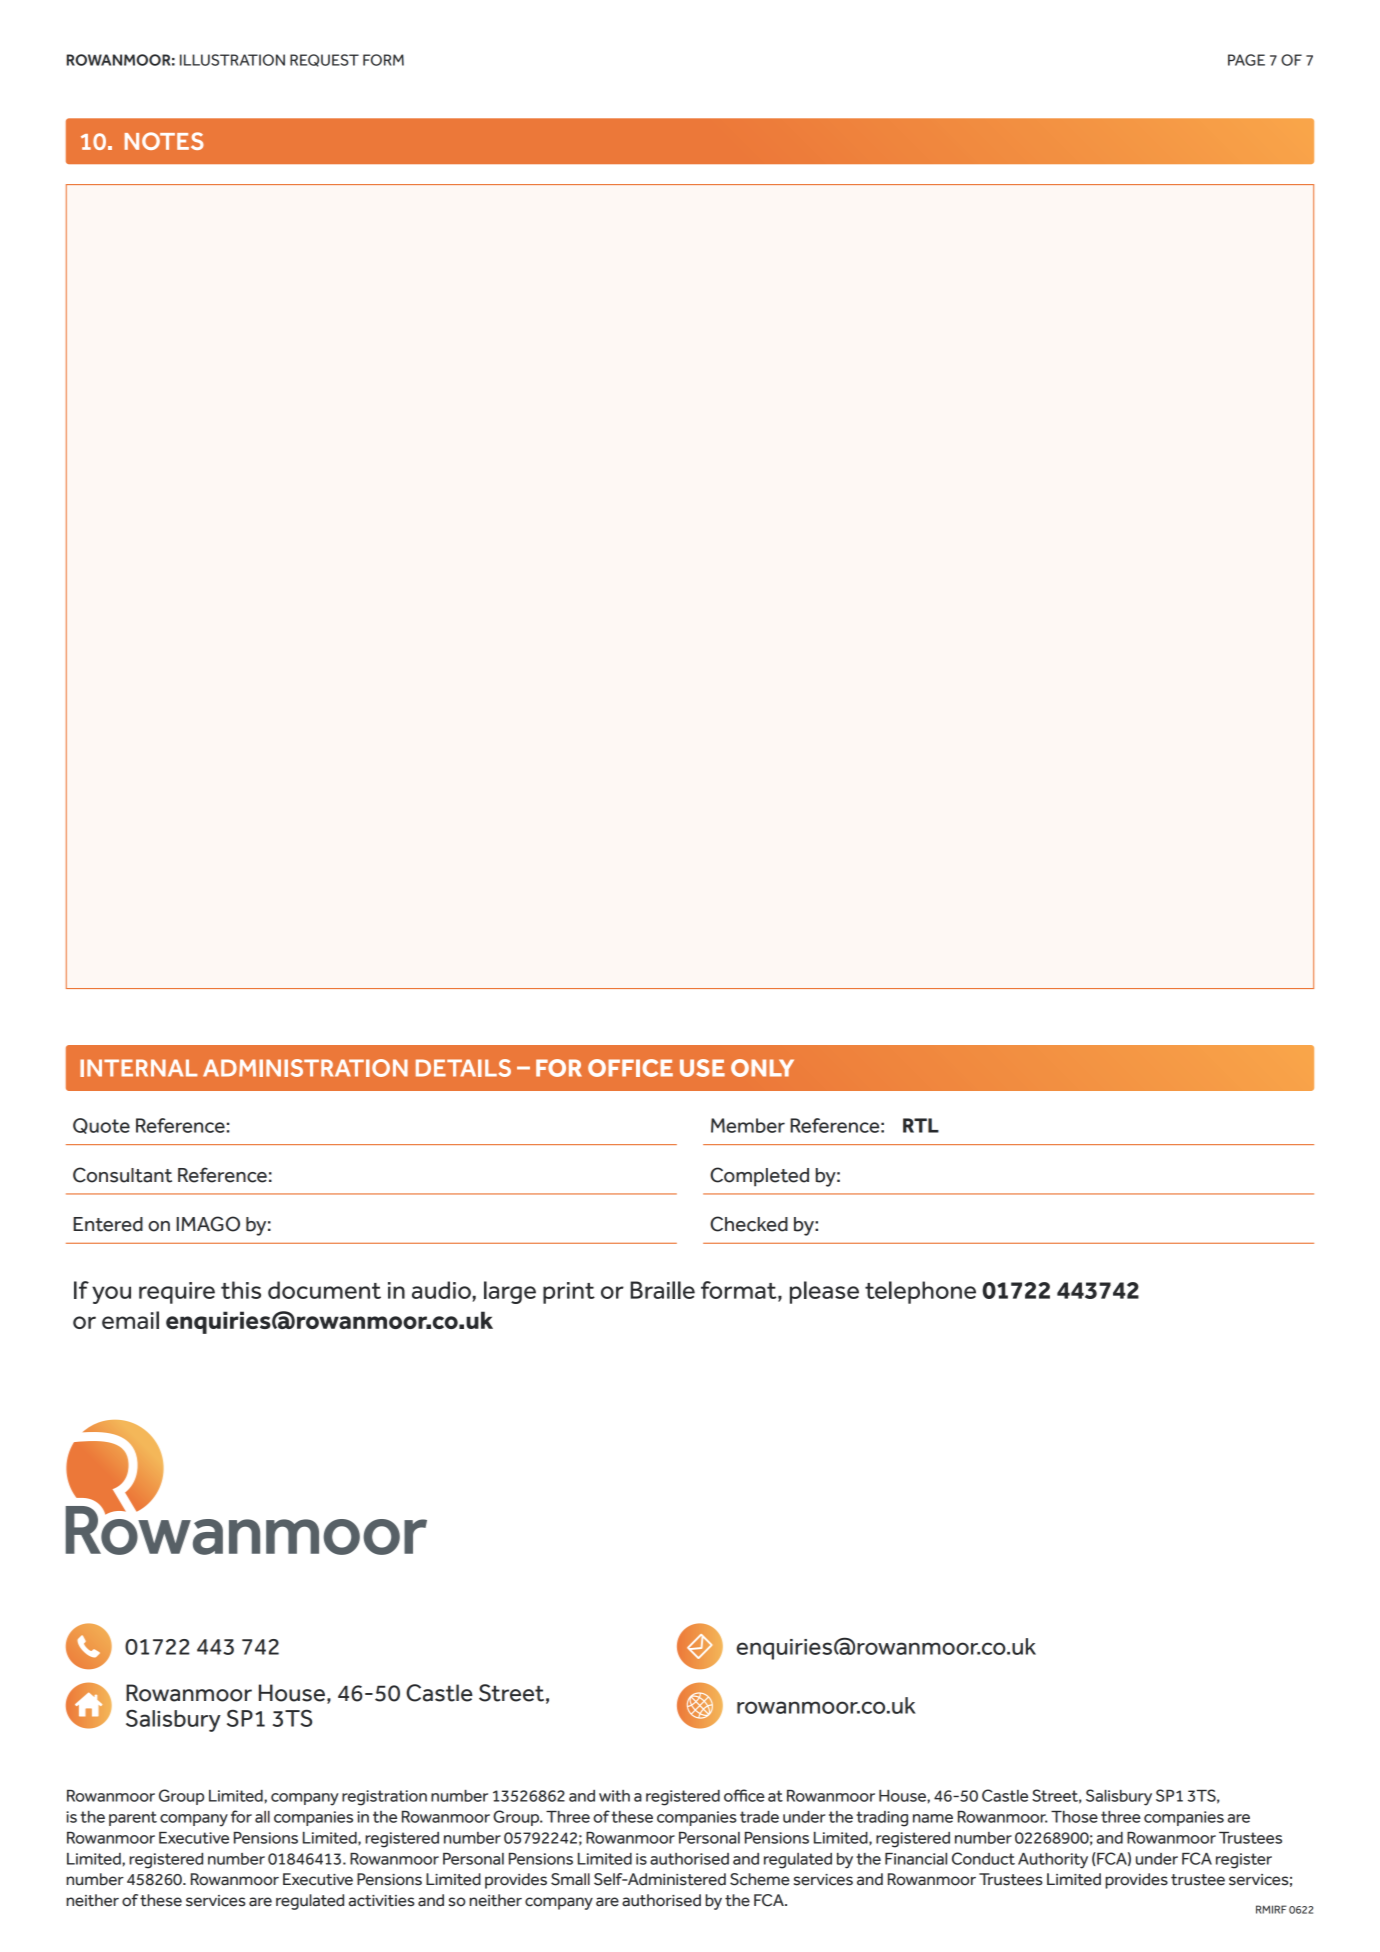 This screenshot has width=1380, height=1952. Describe the element at coordinates (164, 141) in the screenshot. I see `NOTES` at that location.
